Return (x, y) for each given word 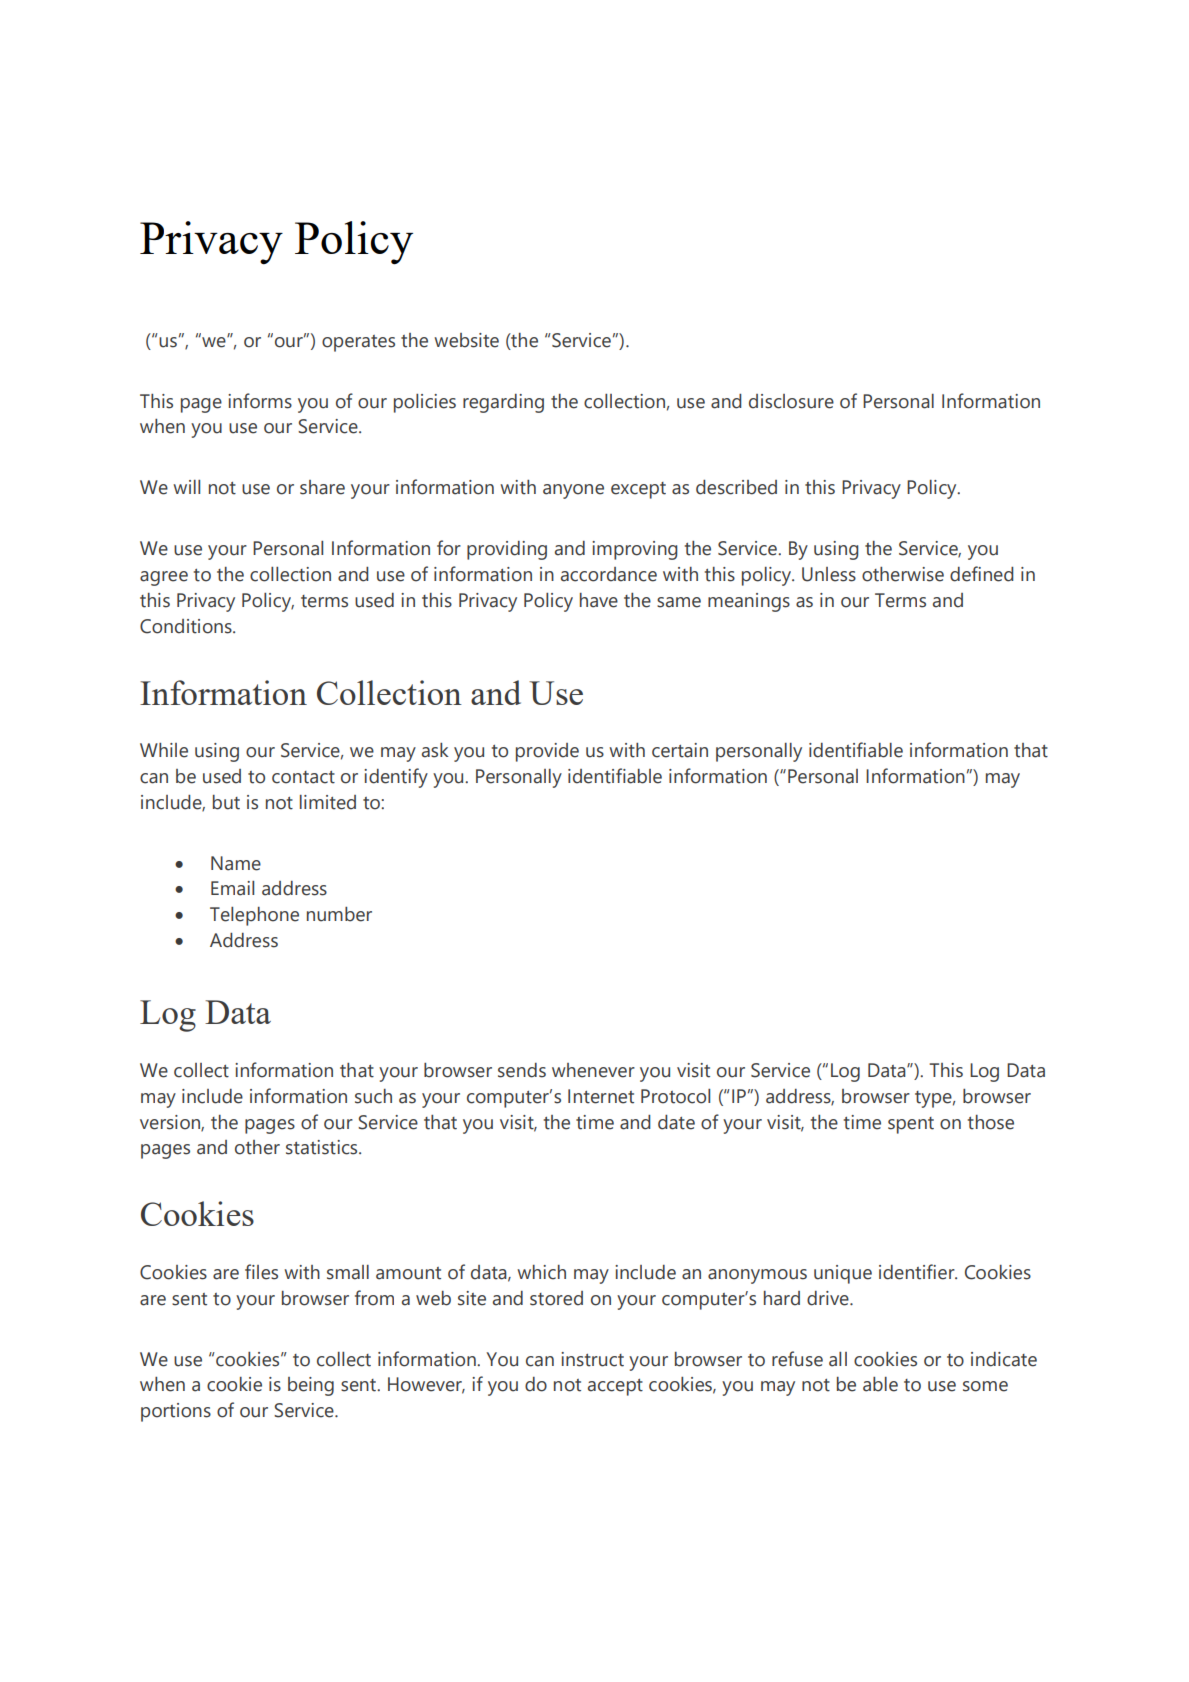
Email (232, 888)
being (311, 1386)
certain (680, 750)
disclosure (791, 401)
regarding (503, 403)
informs (260, 401)
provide (547, 752)
